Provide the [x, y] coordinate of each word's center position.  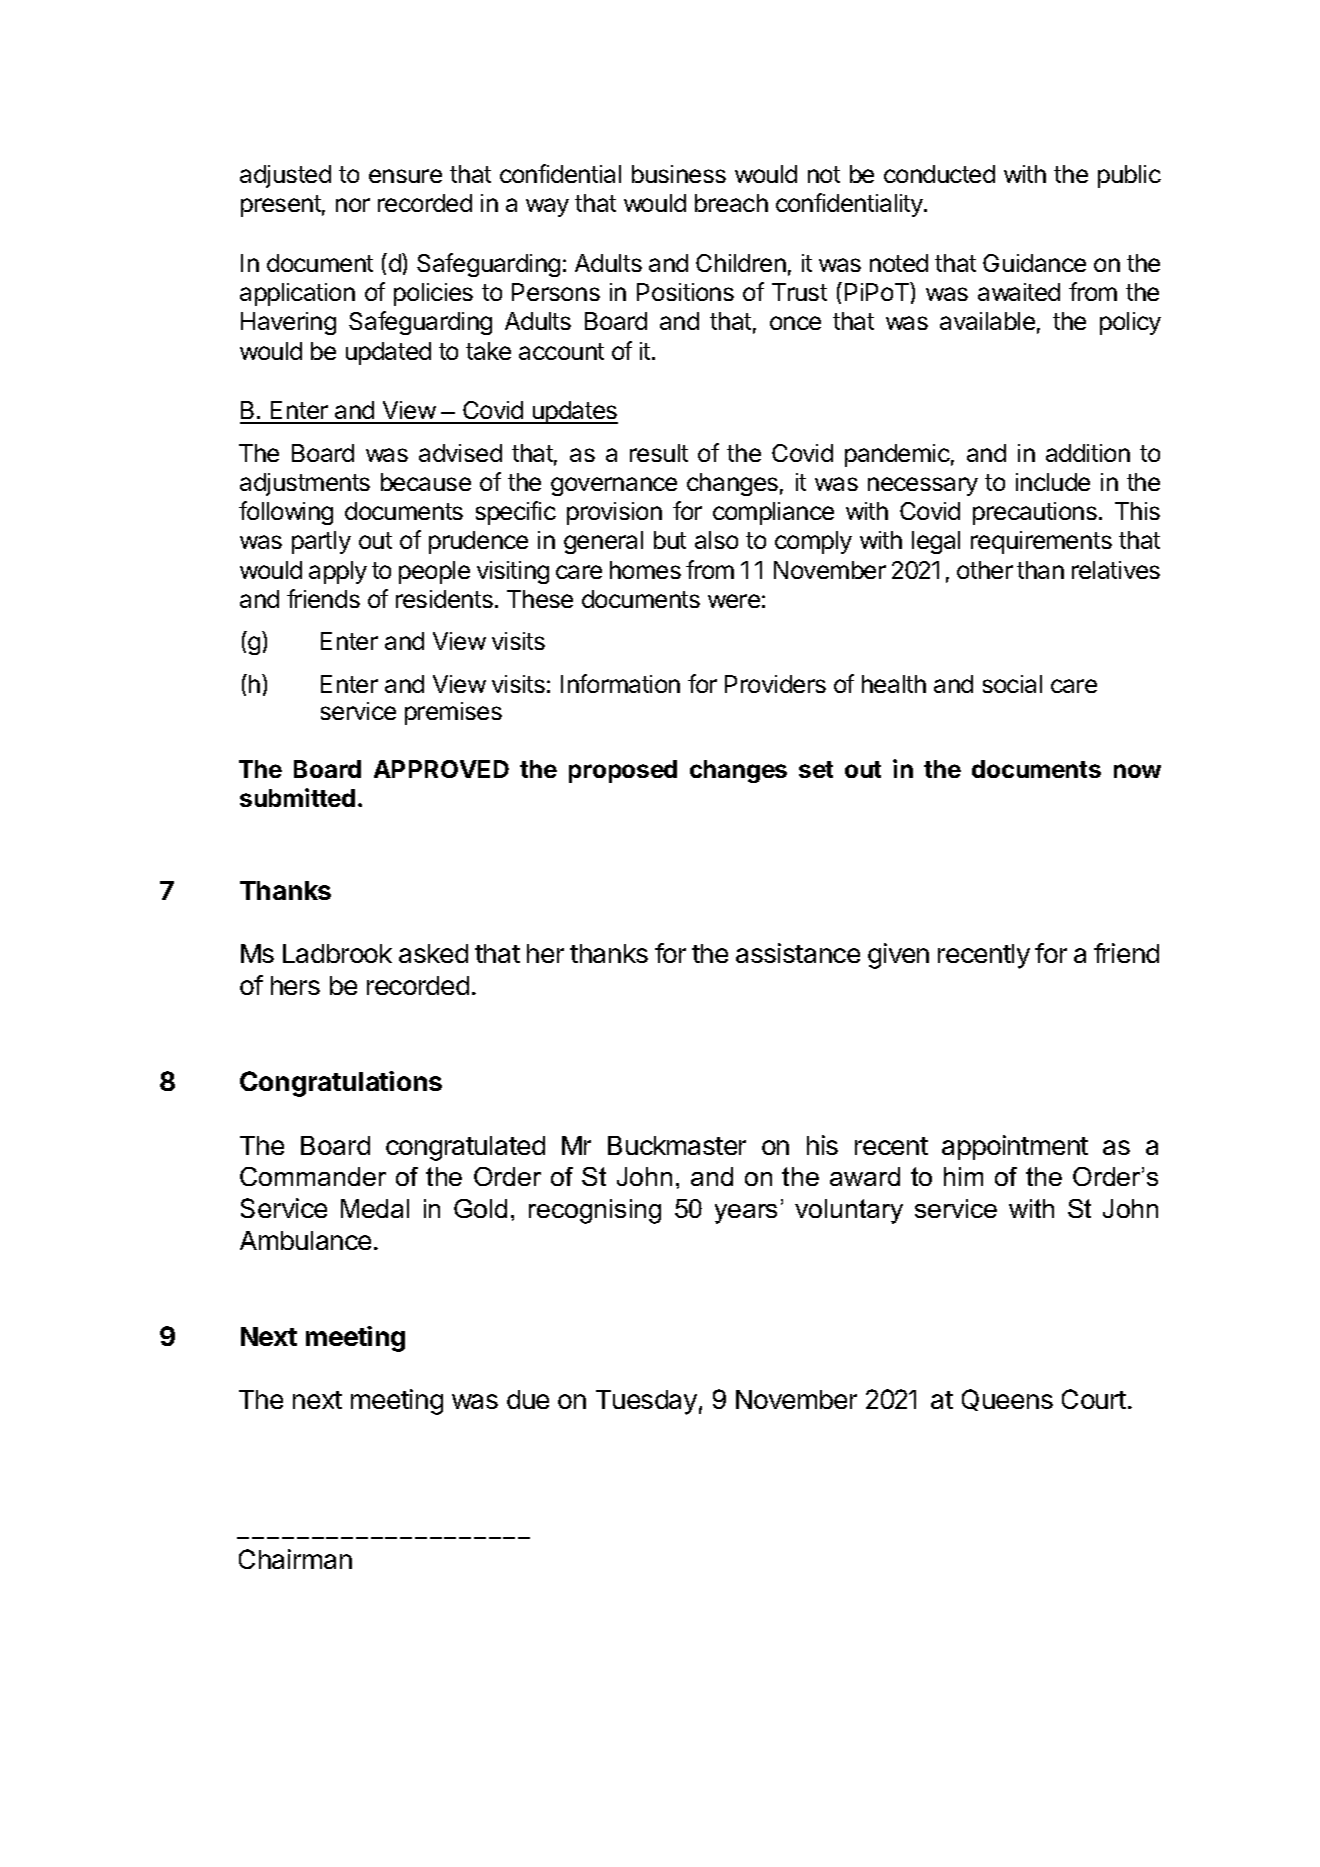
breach [731, 203]
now [1137, 771]
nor [353, 205]
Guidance [1034, 263]
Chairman [295, 1559]
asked [433, 953]
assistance [798, 953]
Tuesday [646, 1402]
